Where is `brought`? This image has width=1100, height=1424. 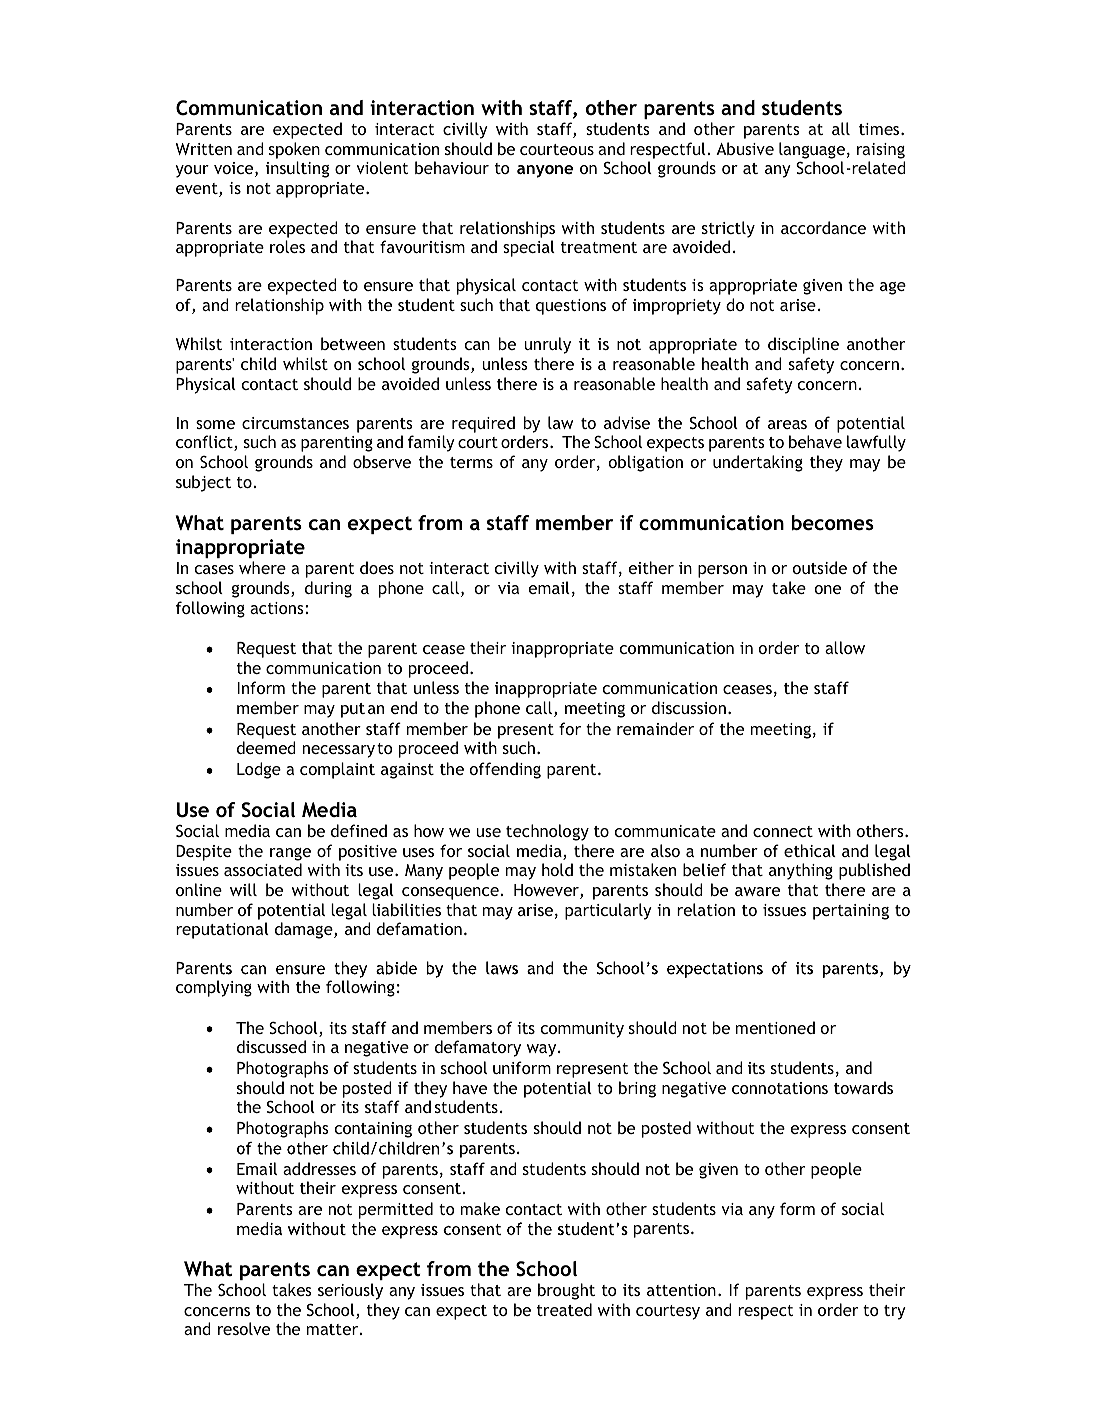 brought is located at coordinates (566, 1291).
